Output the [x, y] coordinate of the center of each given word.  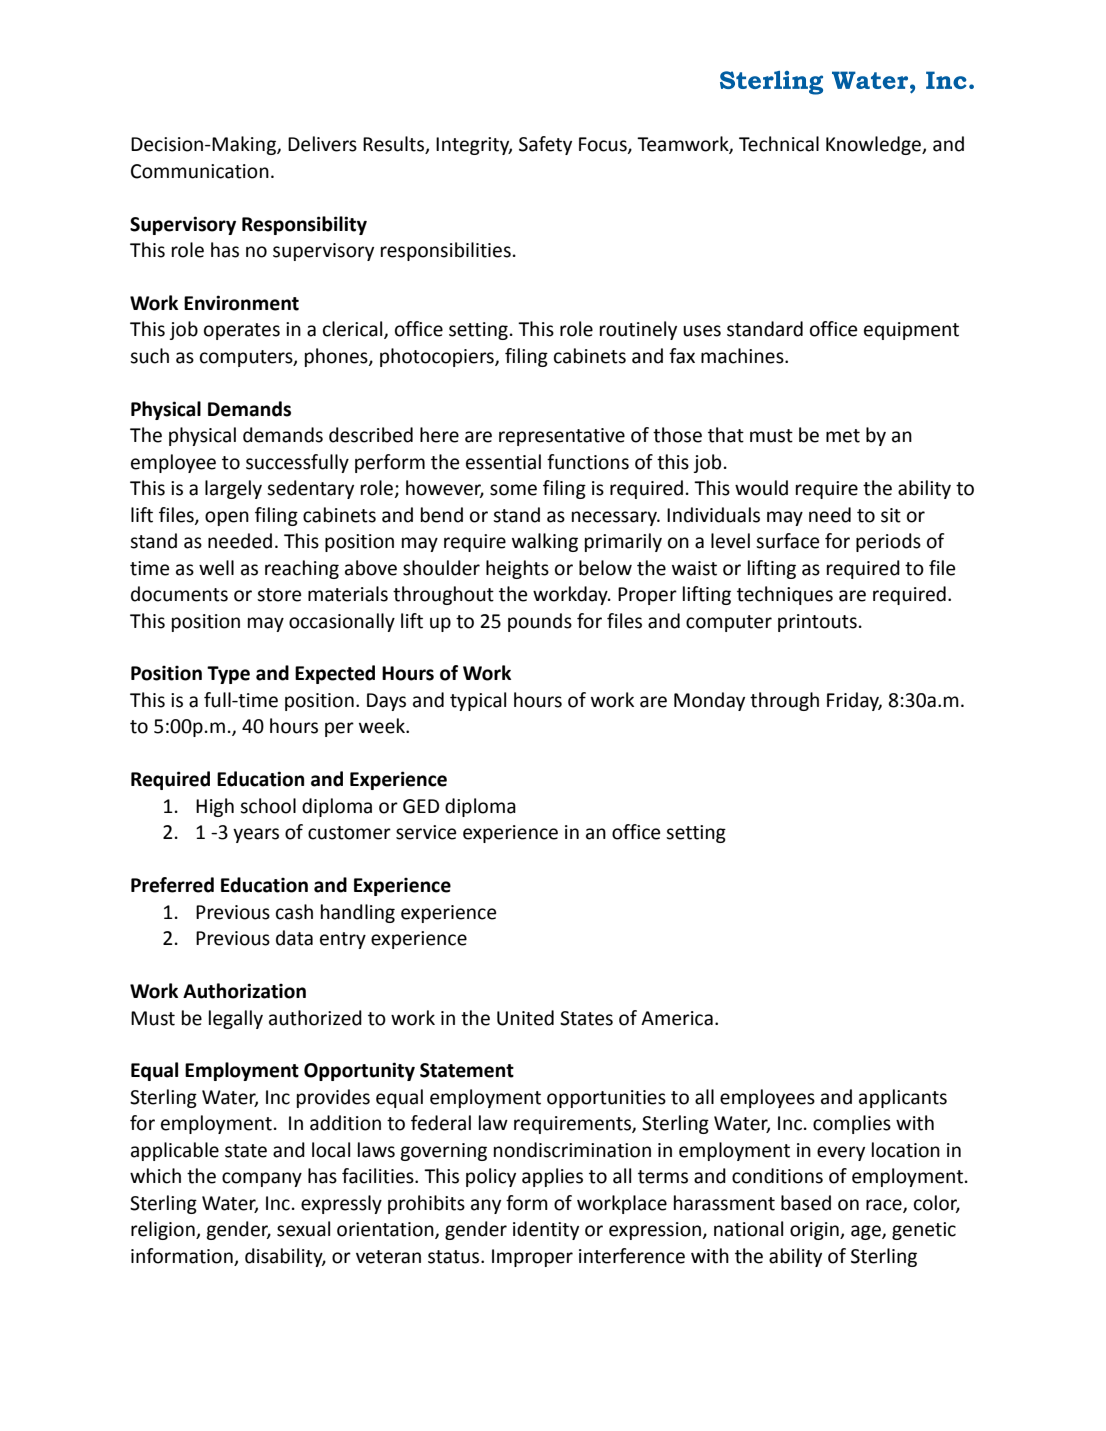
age [867, 1232]
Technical [779, 144]
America [677, 1018]
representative [562, 437]
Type [228, 675]
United [525, 1018]
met [843, 436]
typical [478, 701]
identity [546, 1230]
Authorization [244, 991]
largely [233, 489]
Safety [545, 145]
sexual [303, 1229]
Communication [200, 171]
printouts [817, 623]
